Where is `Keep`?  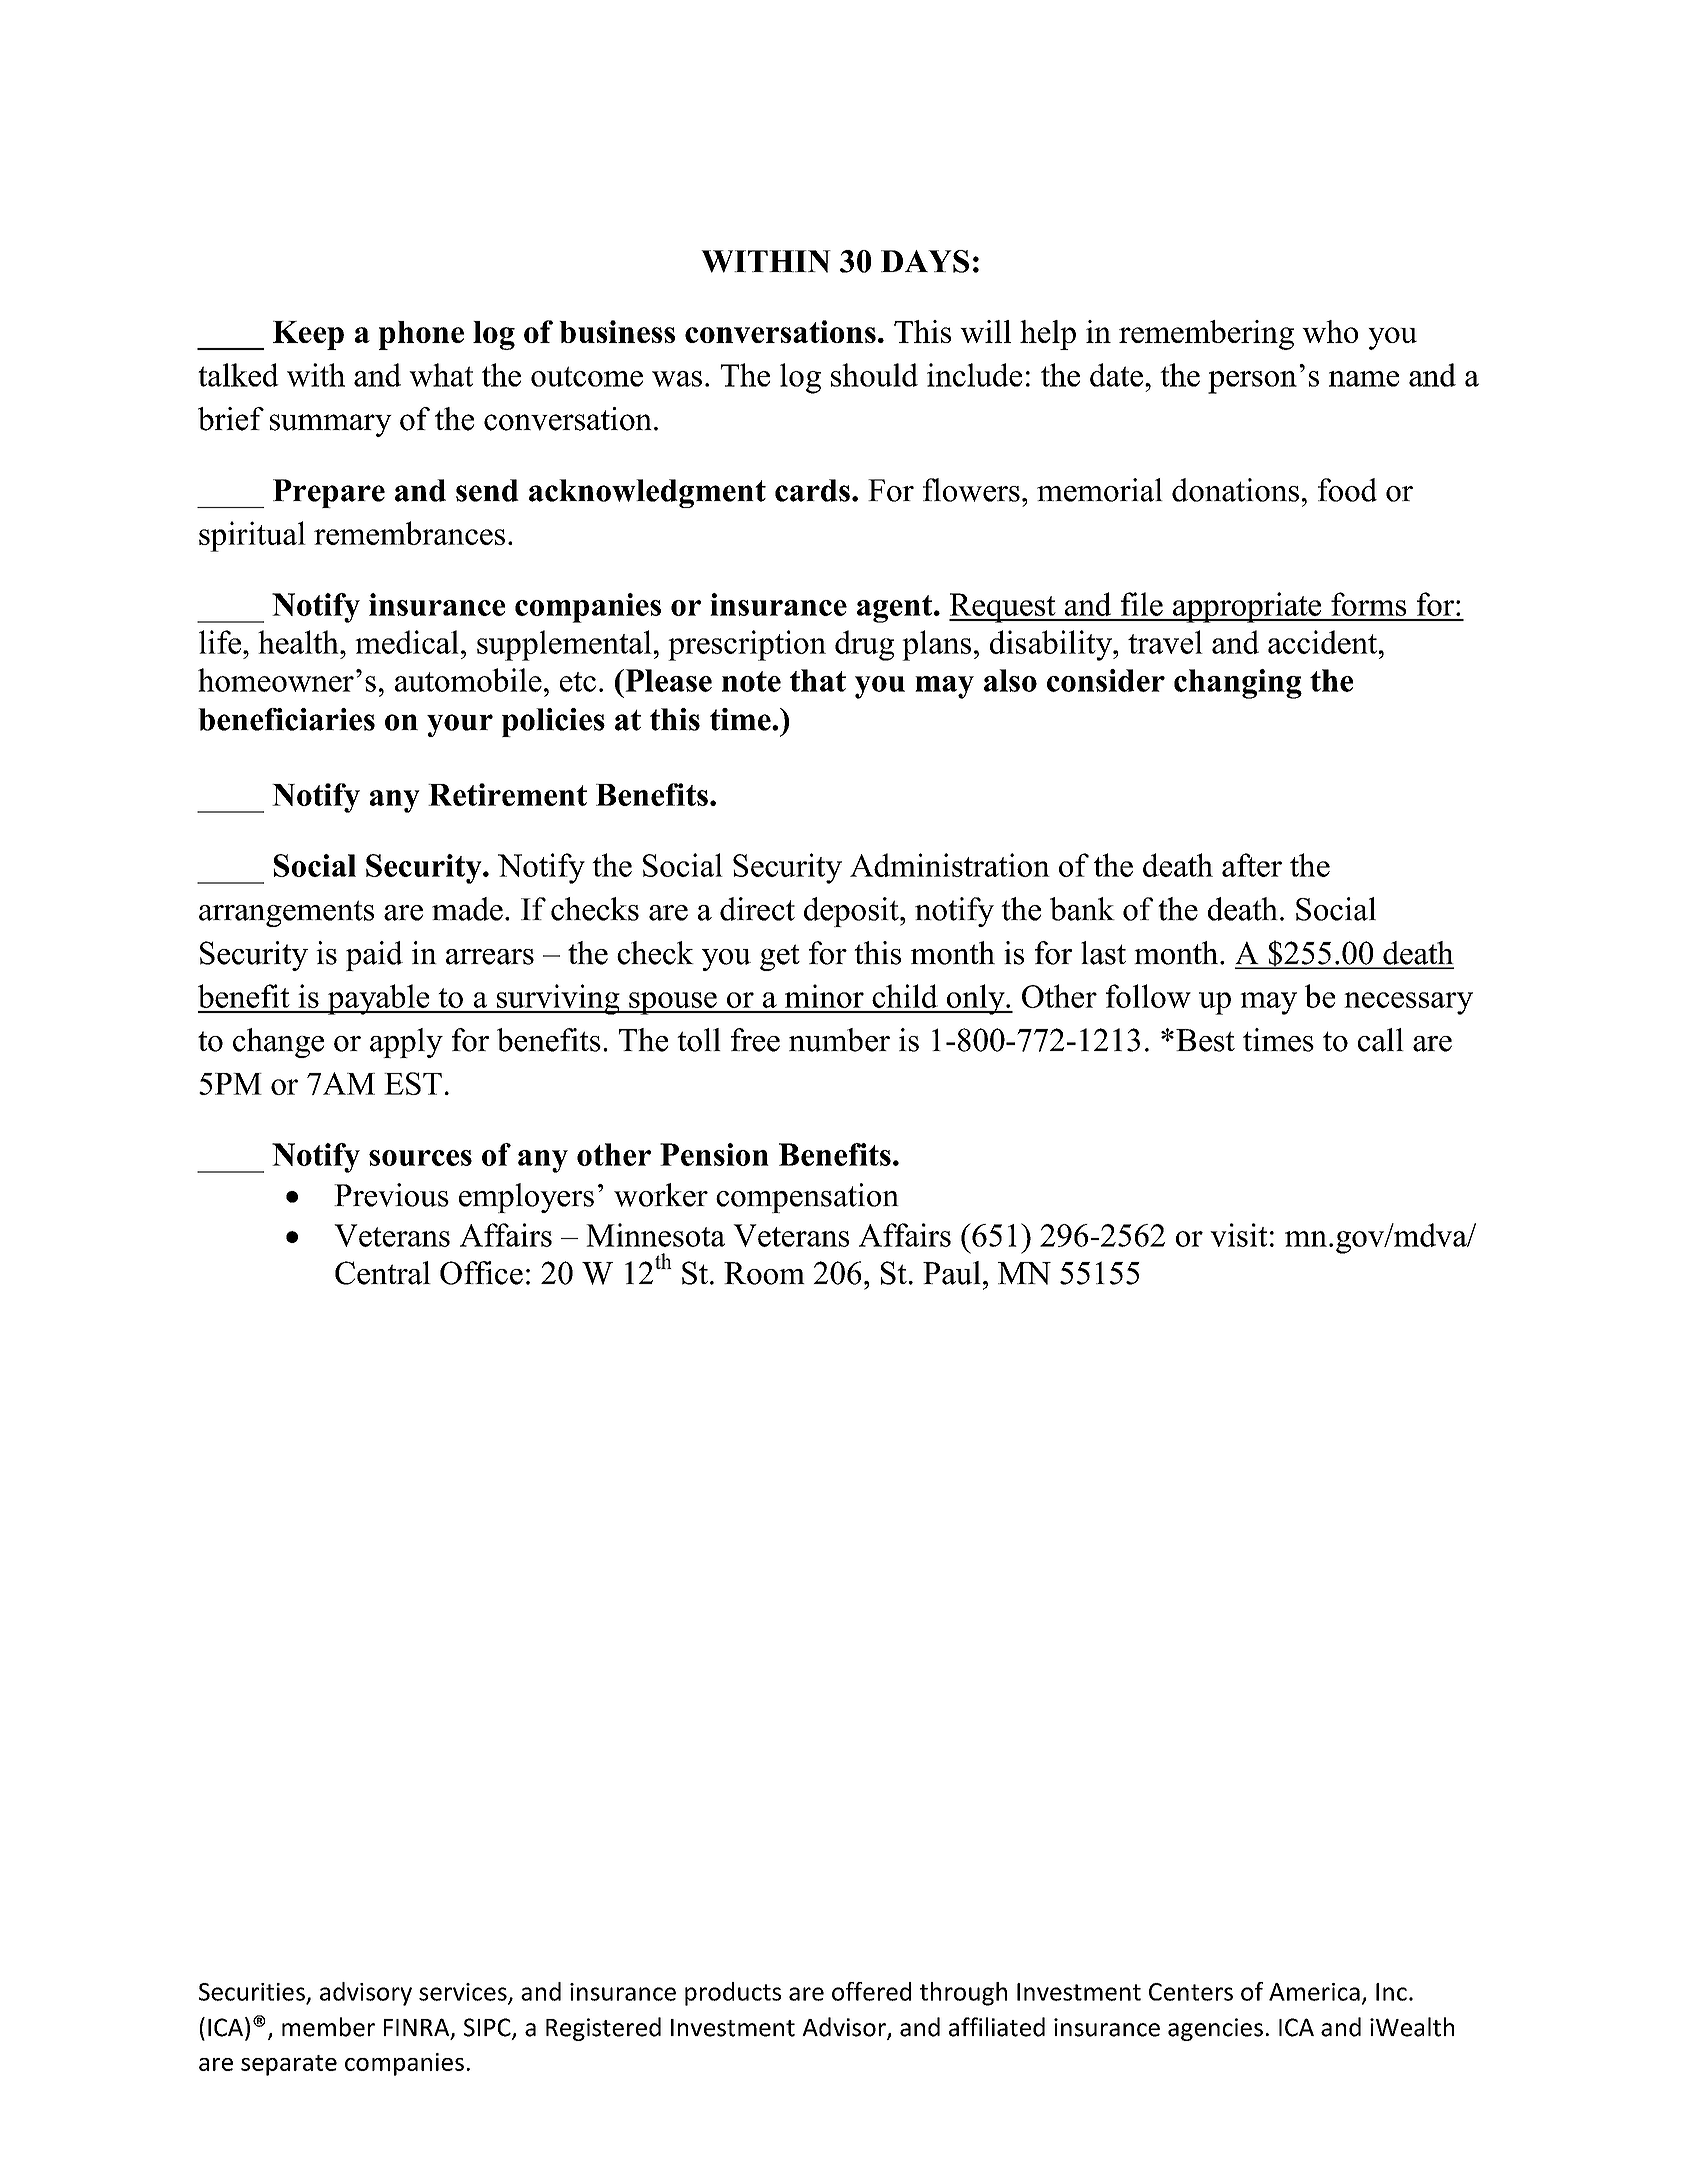
Keep is located at coordinates (308, 335).
